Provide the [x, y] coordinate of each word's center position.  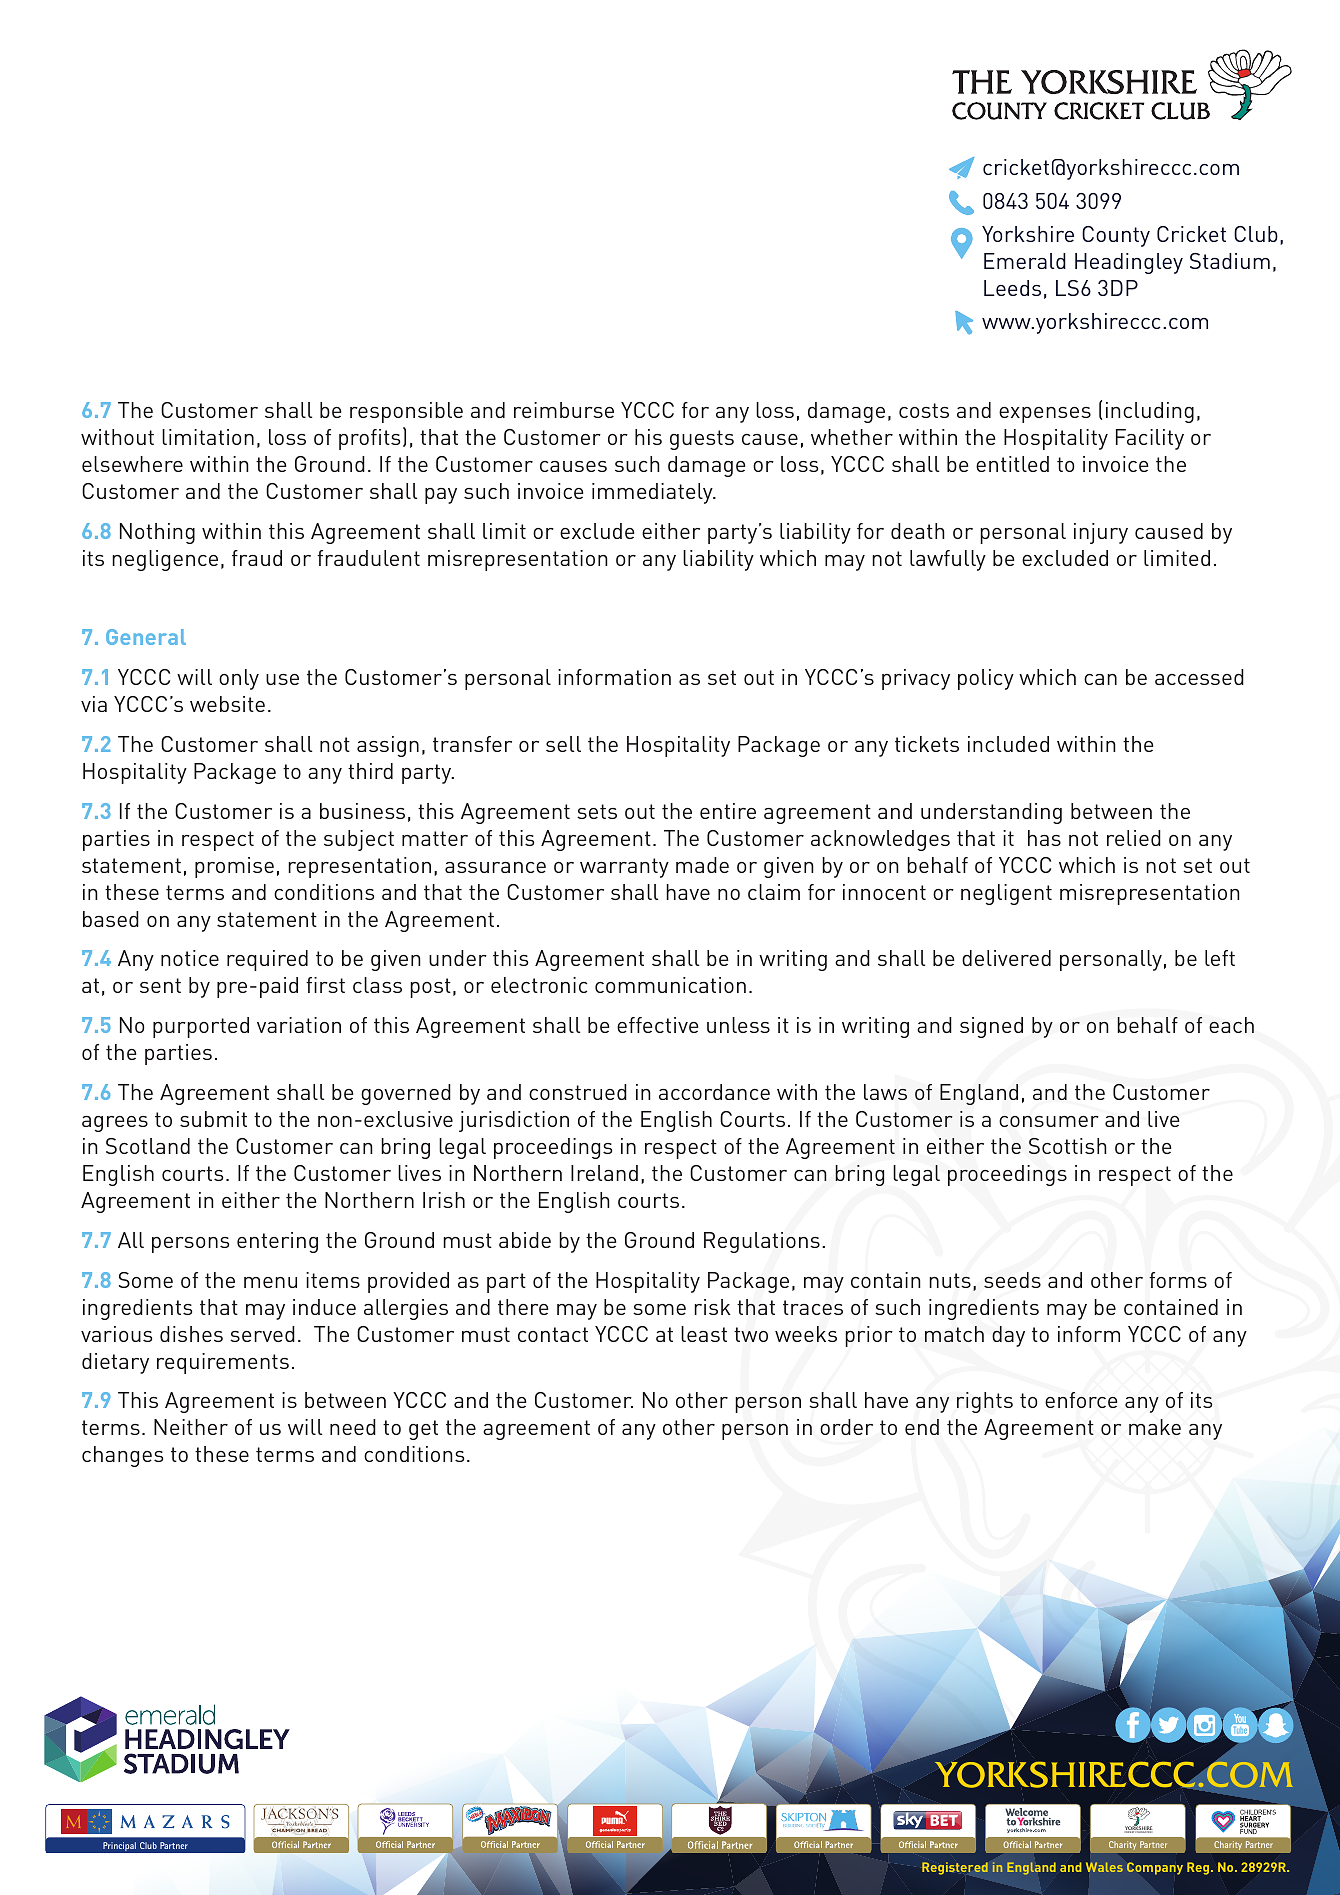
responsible [406, 412]
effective [658, 1025]
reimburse [564, 410]
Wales [1104, 1867]
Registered [955, 1868]
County [1116, 236]
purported [201, 1027]
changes [122, 1456]
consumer [1049, 1121]
